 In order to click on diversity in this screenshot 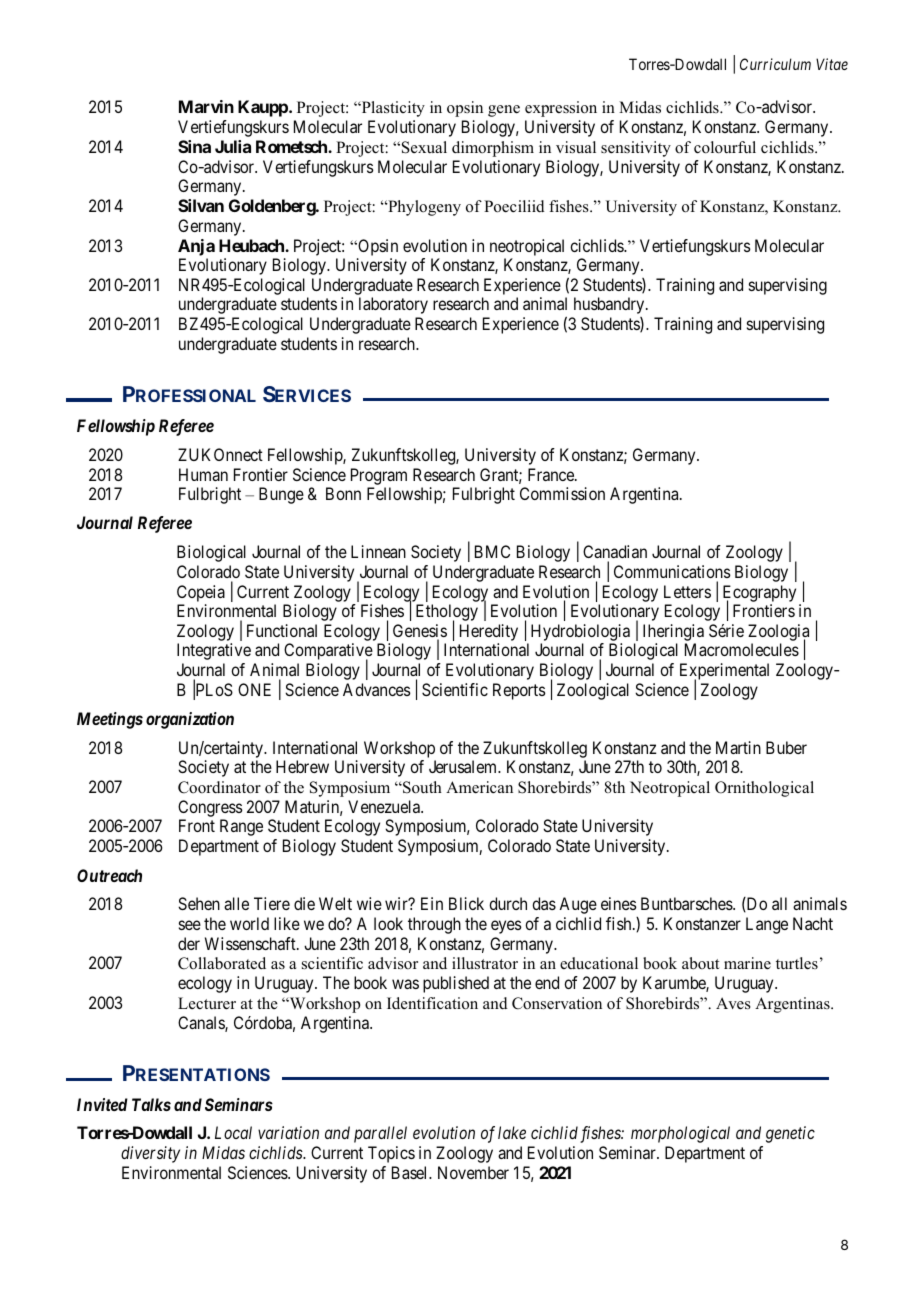, I will do `click(150, 1154)`.
